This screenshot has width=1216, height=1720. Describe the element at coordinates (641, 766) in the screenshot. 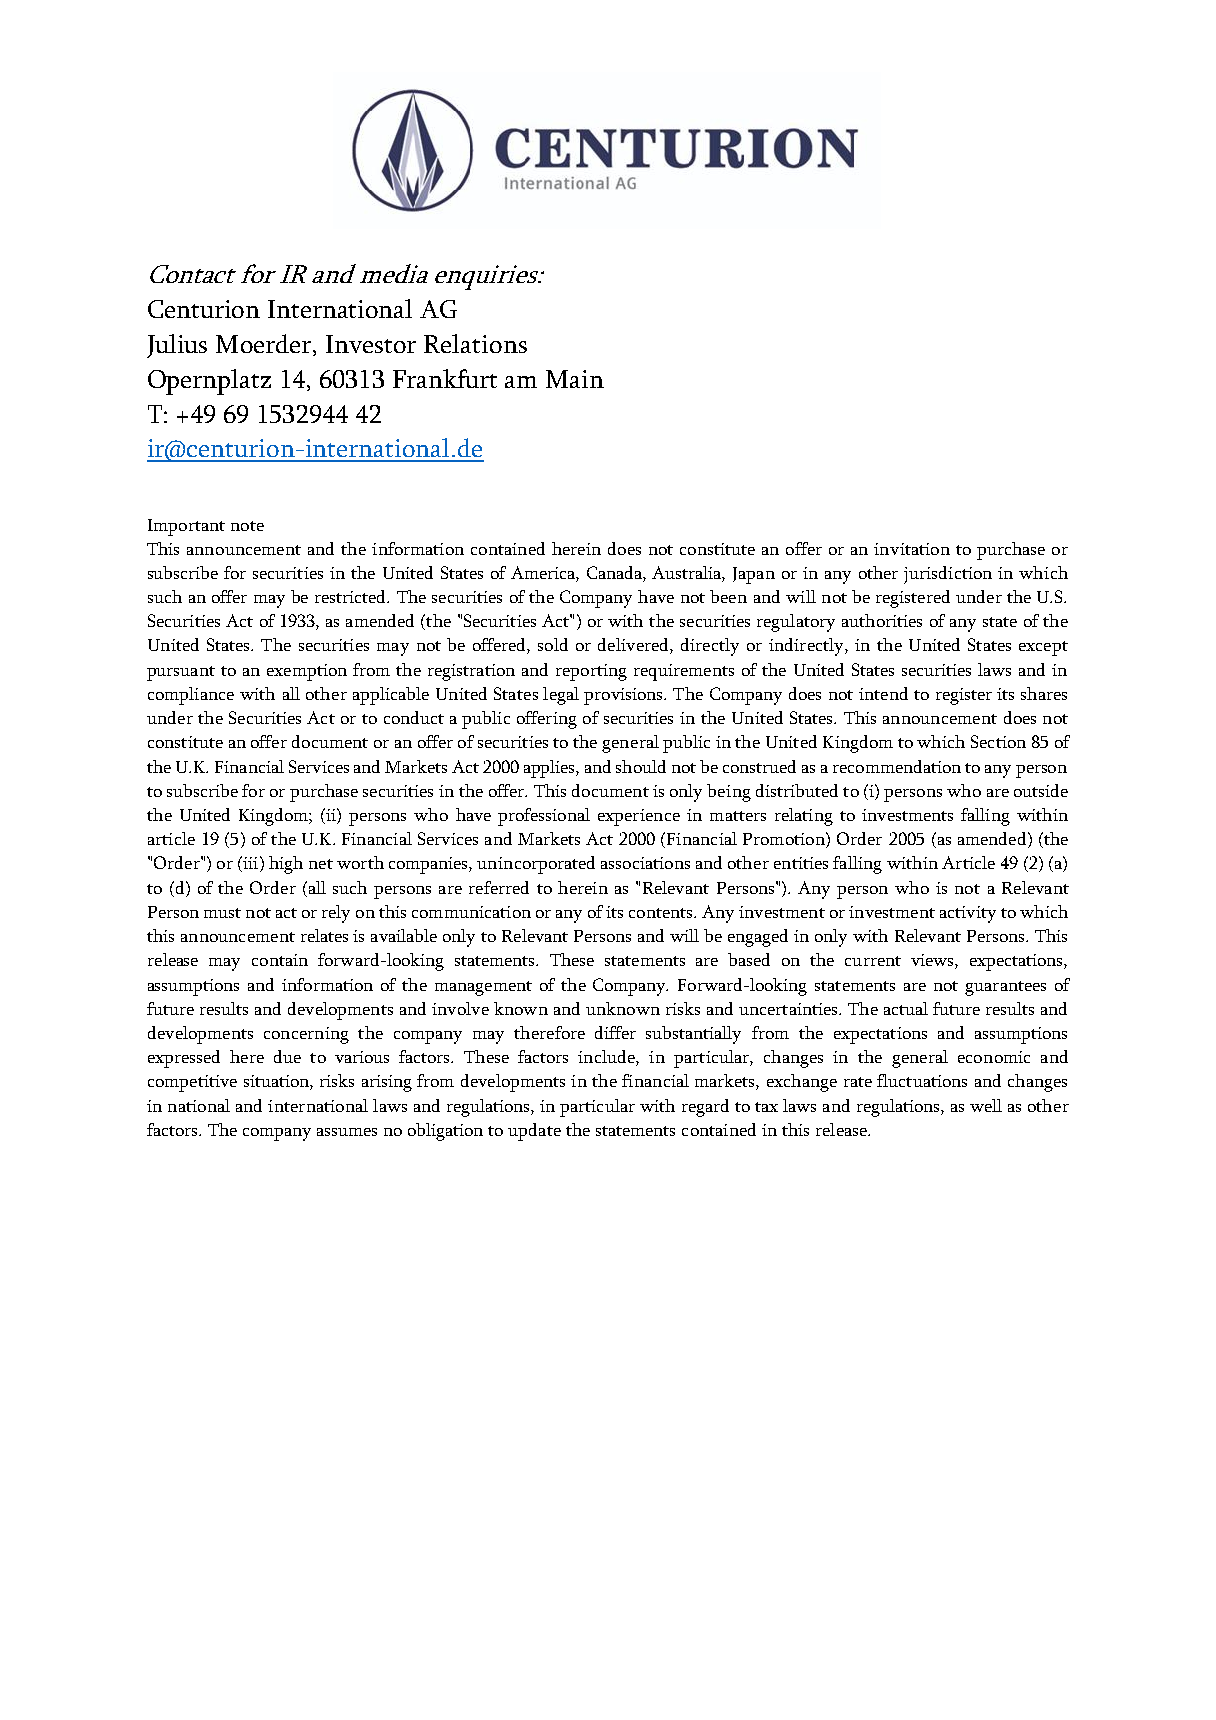

I see `should` at that location.
